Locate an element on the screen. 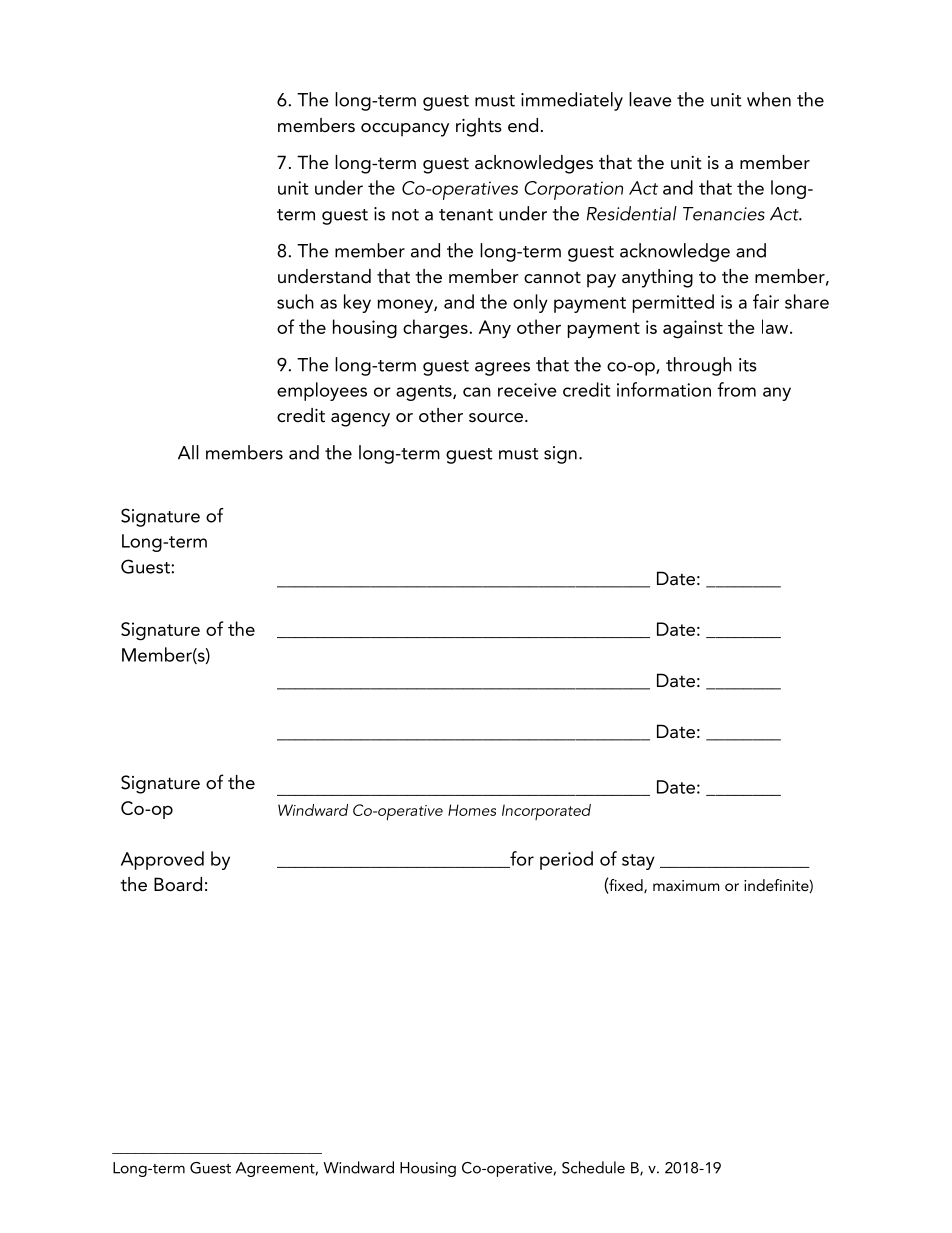  rights is located at coordinates (479, 127).
